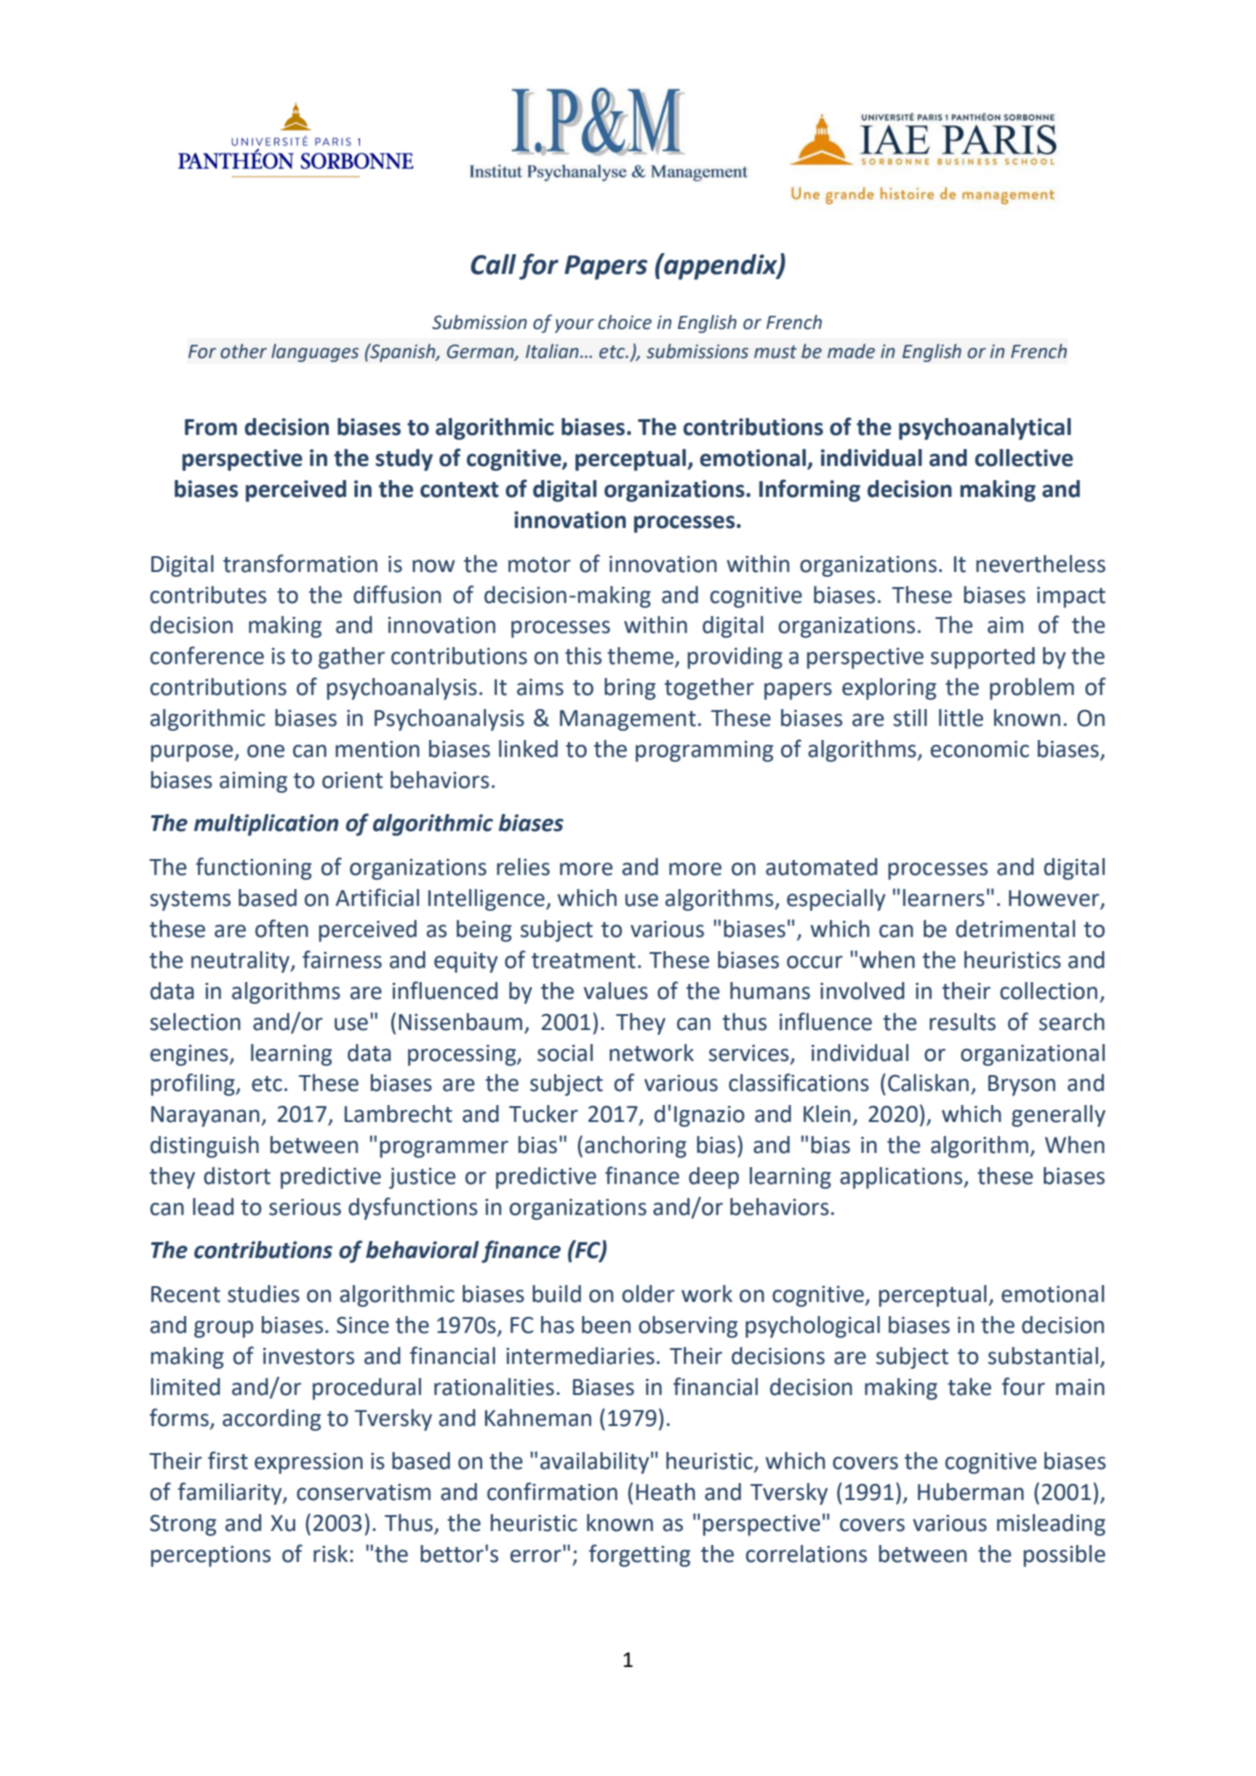  What do you see at coordinates (206, 1116) in the document?
I see `Narayanan` at bounding box center [206, 1116].
